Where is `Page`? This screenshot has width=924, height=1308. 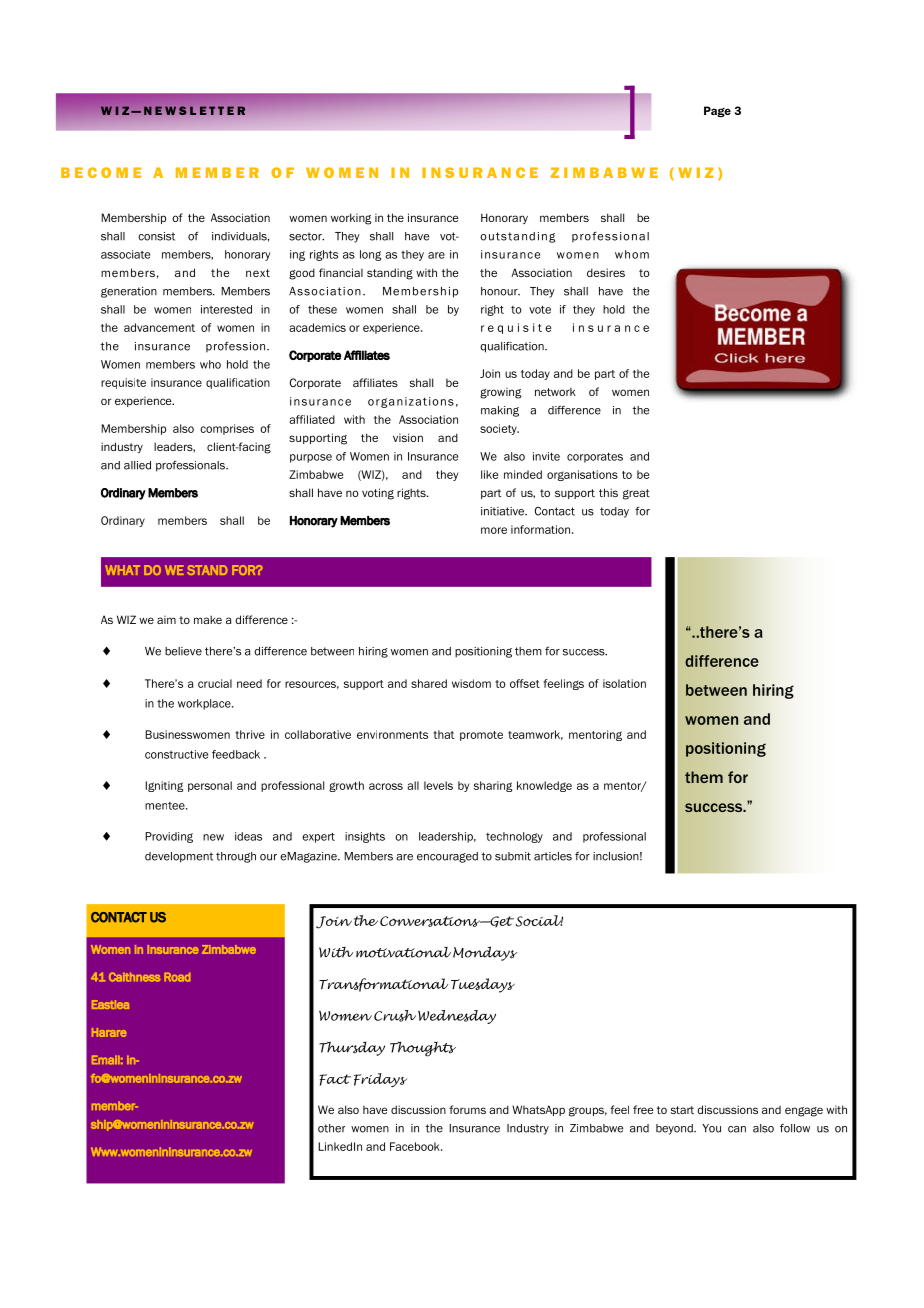 Page is located at coordinates (717, 111).
